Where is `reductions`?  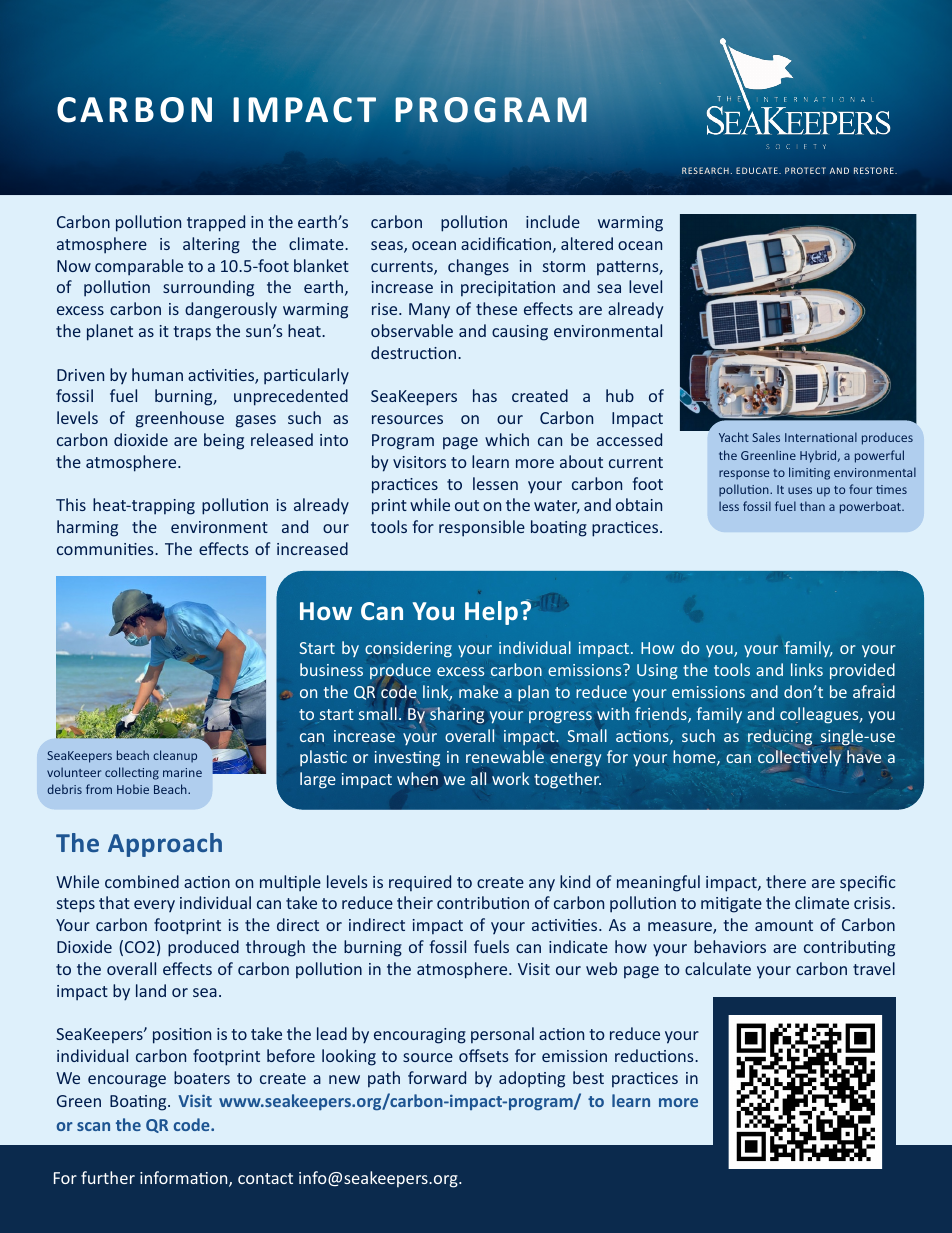 reductions is located at coordinates (655, 1055).
